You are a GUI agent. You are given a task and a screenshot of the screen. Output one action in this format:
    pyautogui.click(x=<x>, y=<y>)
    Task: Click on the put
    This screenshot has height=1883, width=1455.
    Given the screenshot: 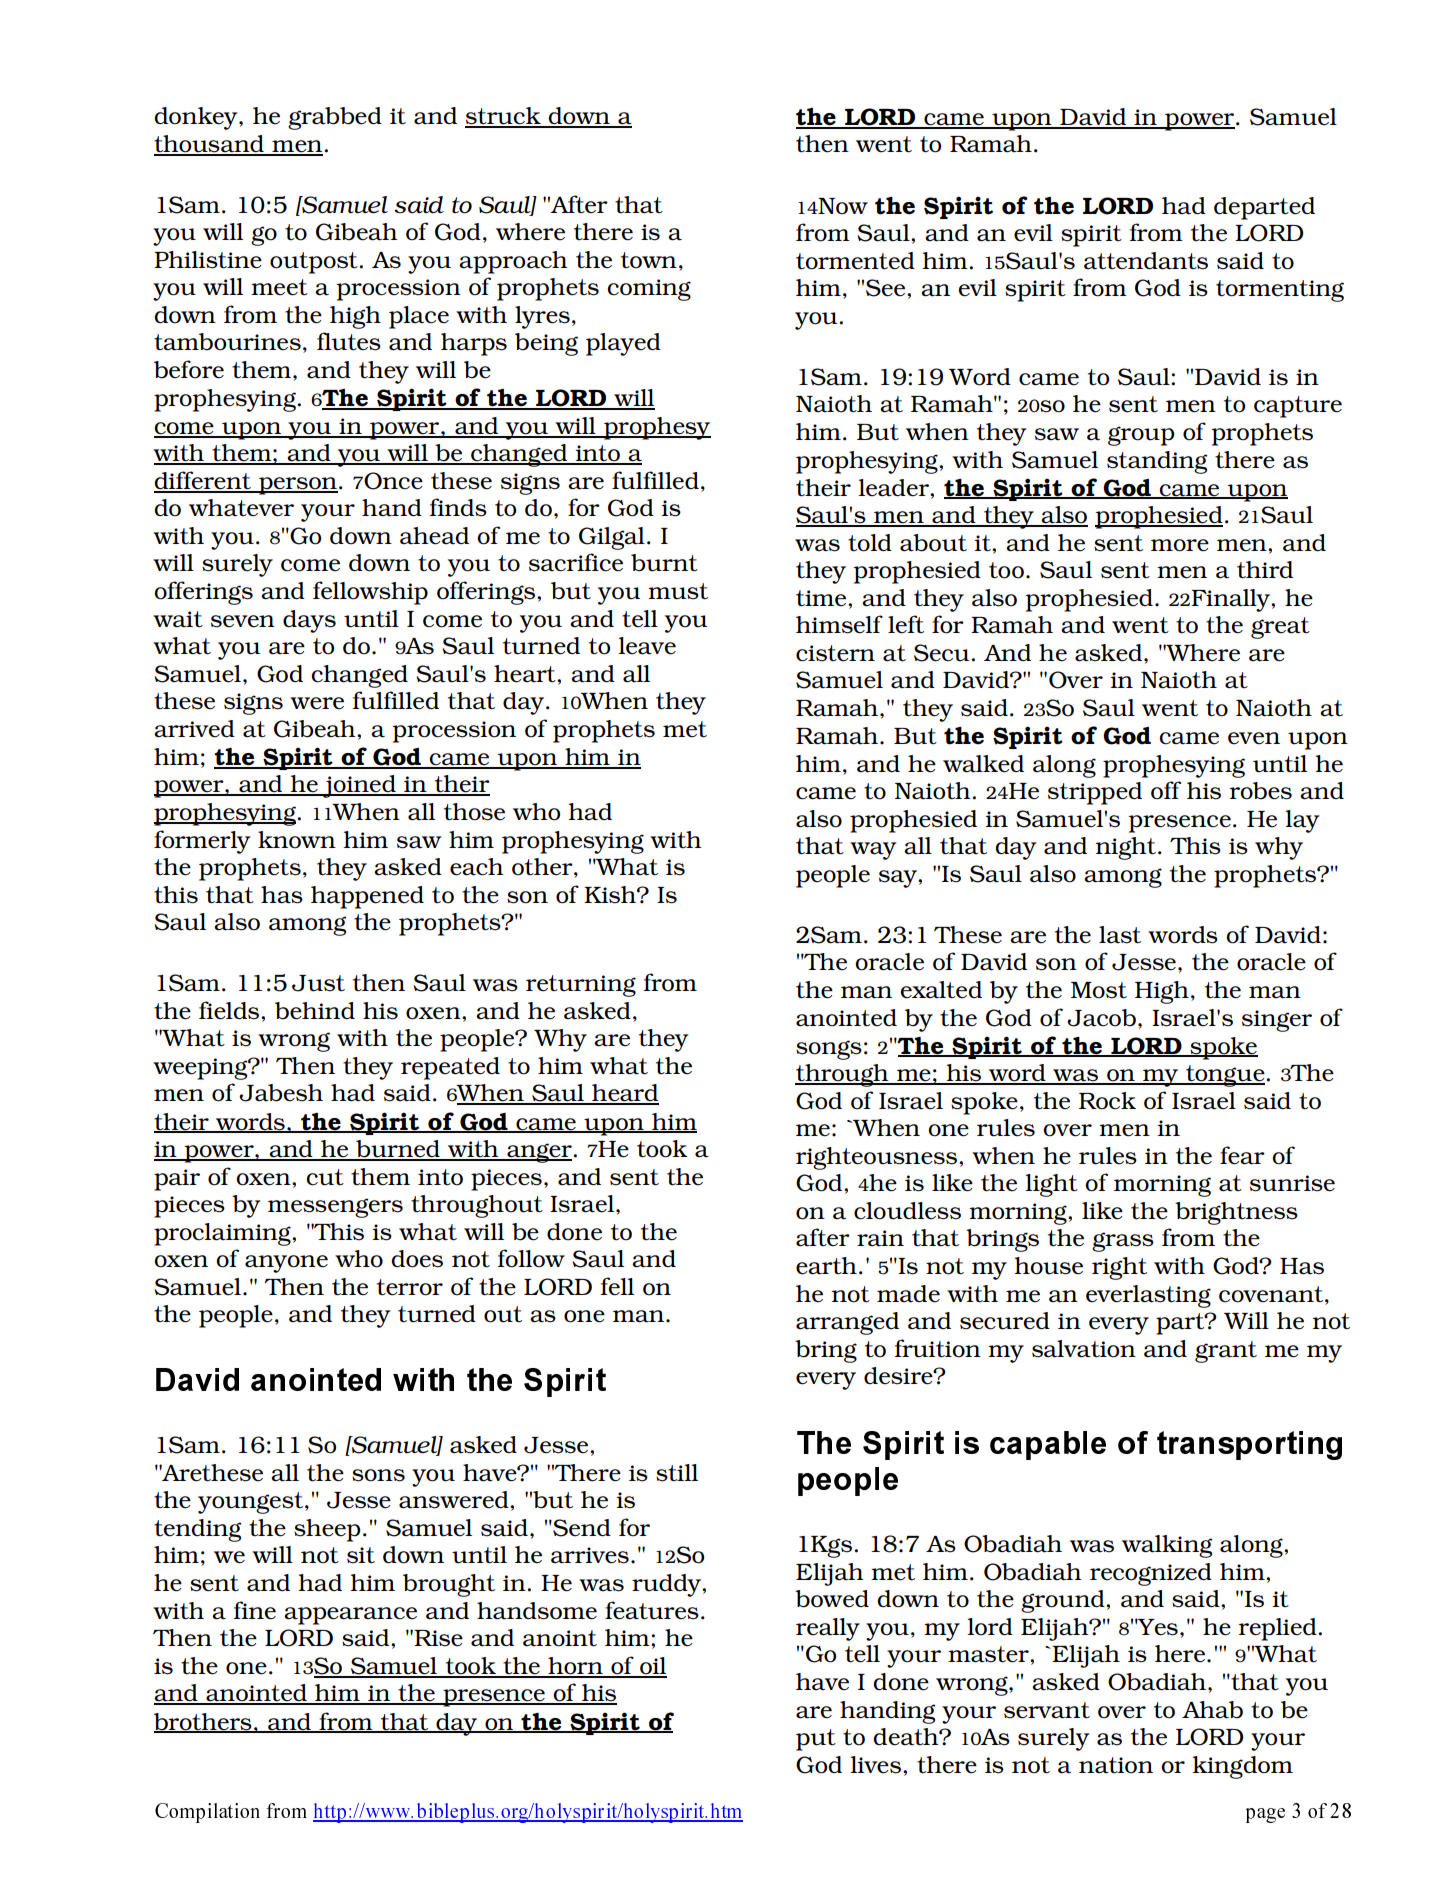 What is the action you would take?
    pyautogui.click(x=816, y=1740)
